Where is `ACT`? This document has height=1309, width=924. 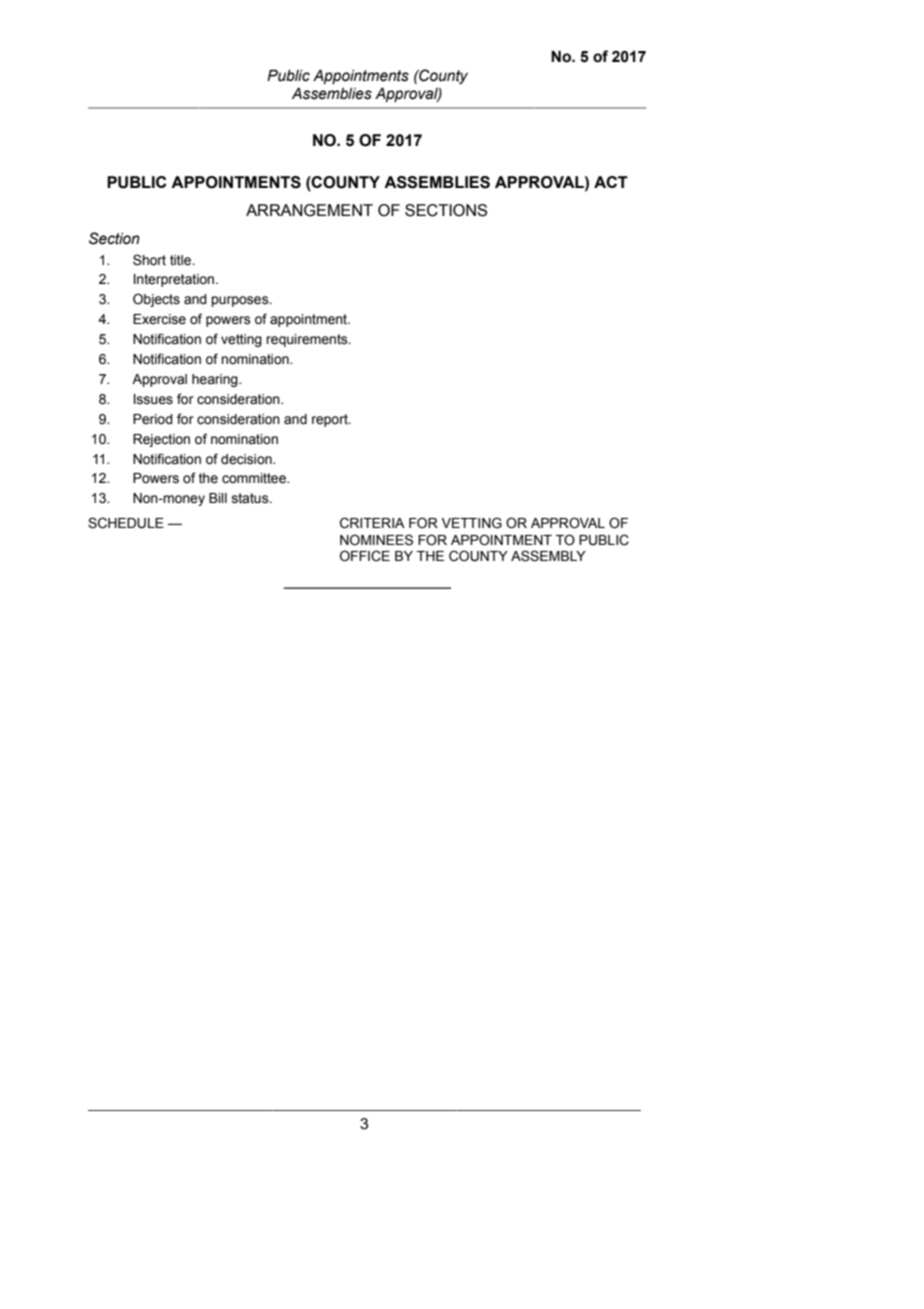
ACT is located at coordinates (611, 182).
